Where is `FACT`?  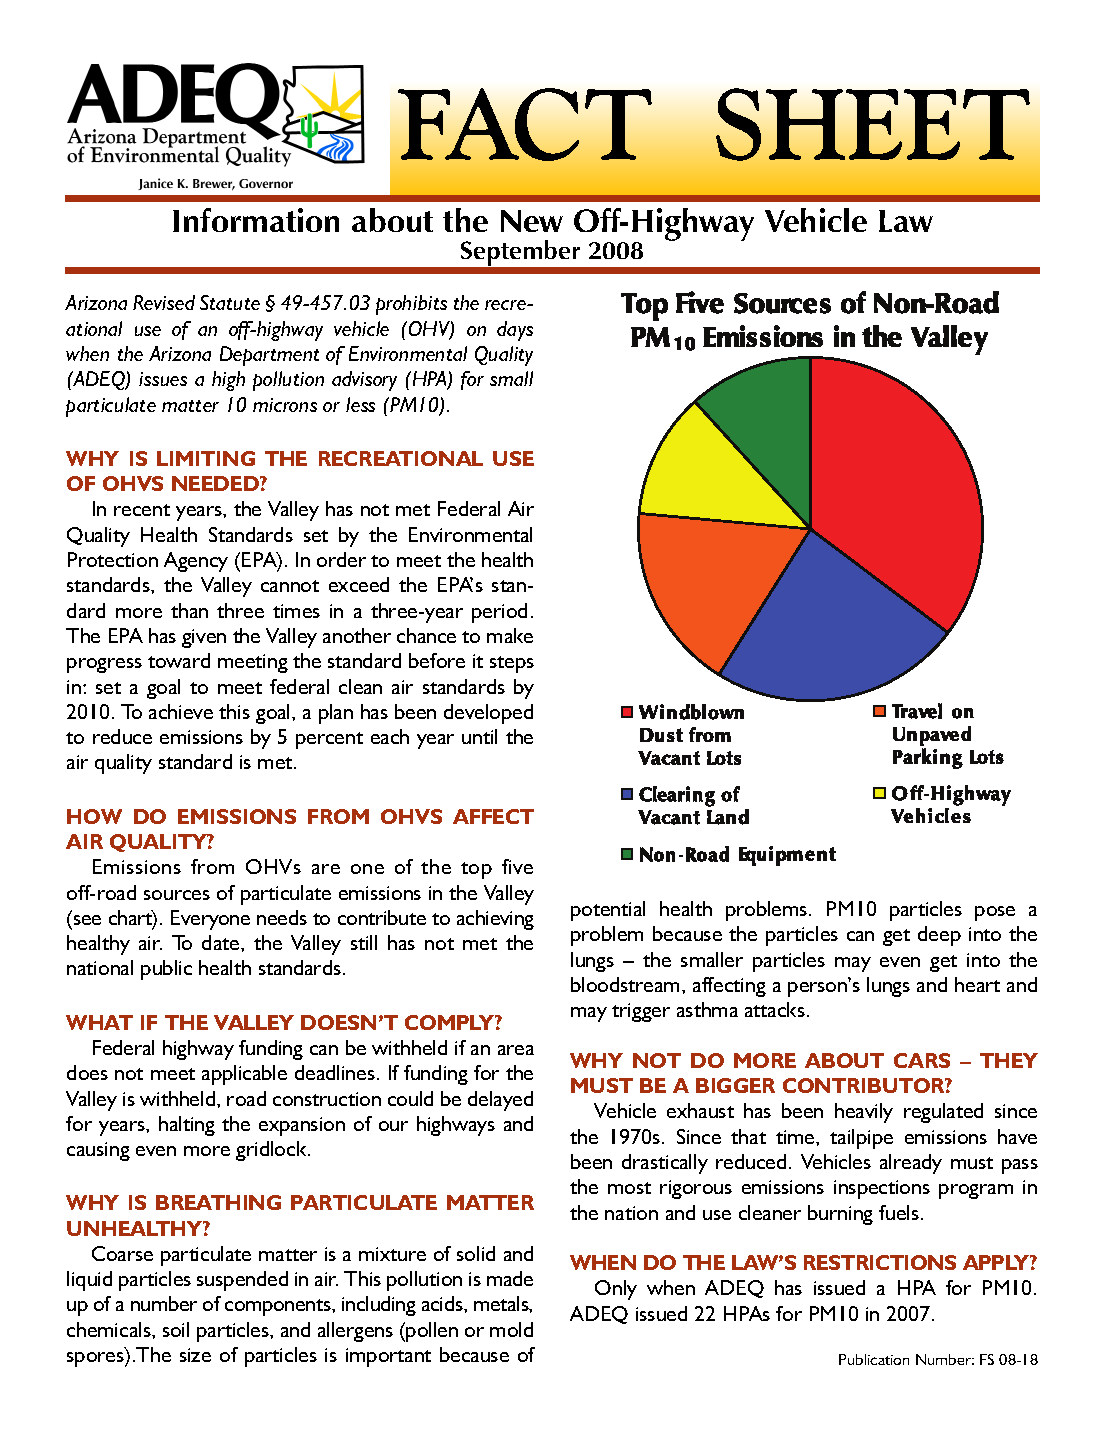 FACT is located at coordinates (525, 124).
